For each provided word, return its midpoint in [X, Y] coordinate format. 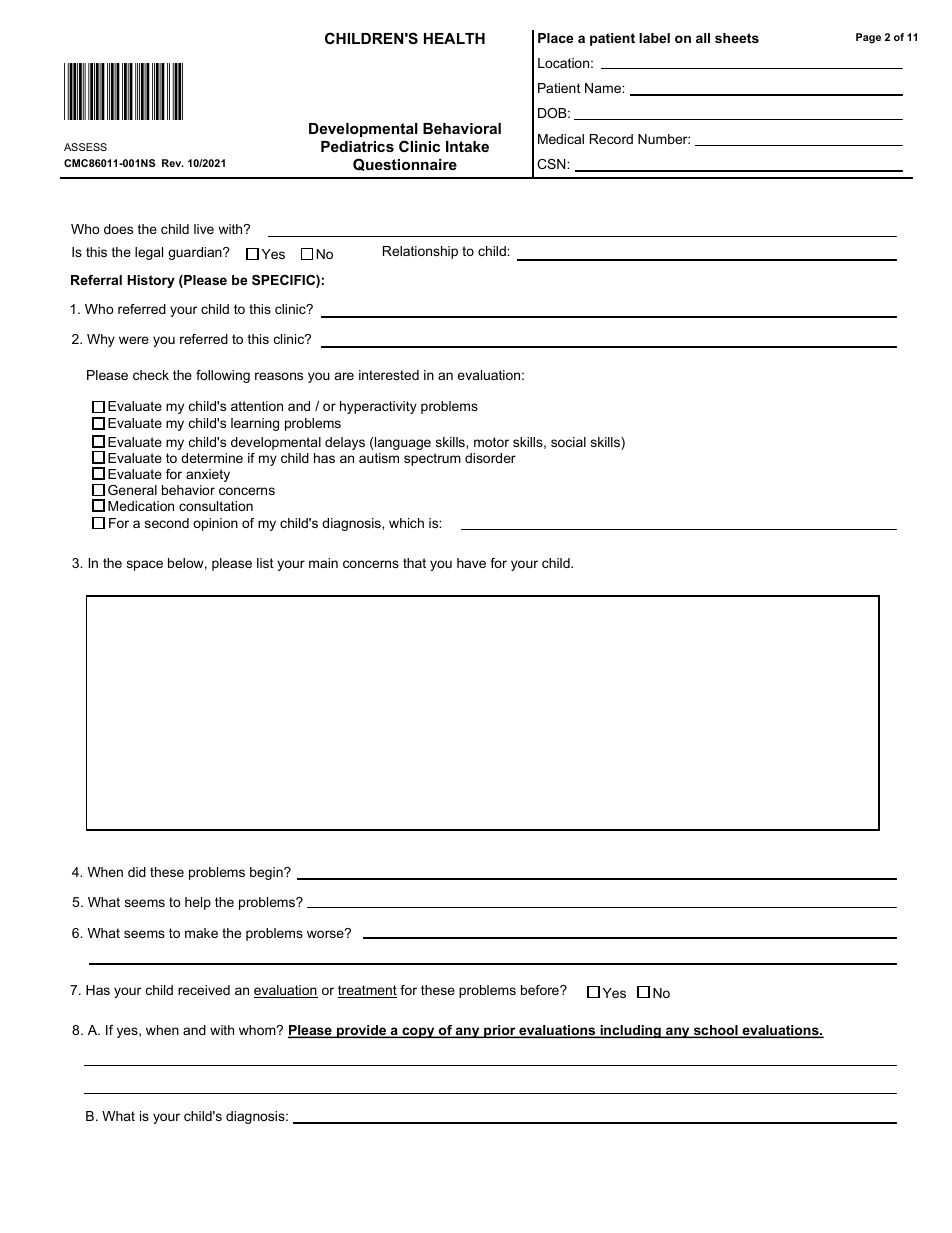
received [204, 990]
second [167, 523]
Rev [173, 163]
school [715, 1031]
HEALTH [454, 38]
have [471, 563]
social [568, 442]
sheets [737, 38]
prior [500, 1031]
